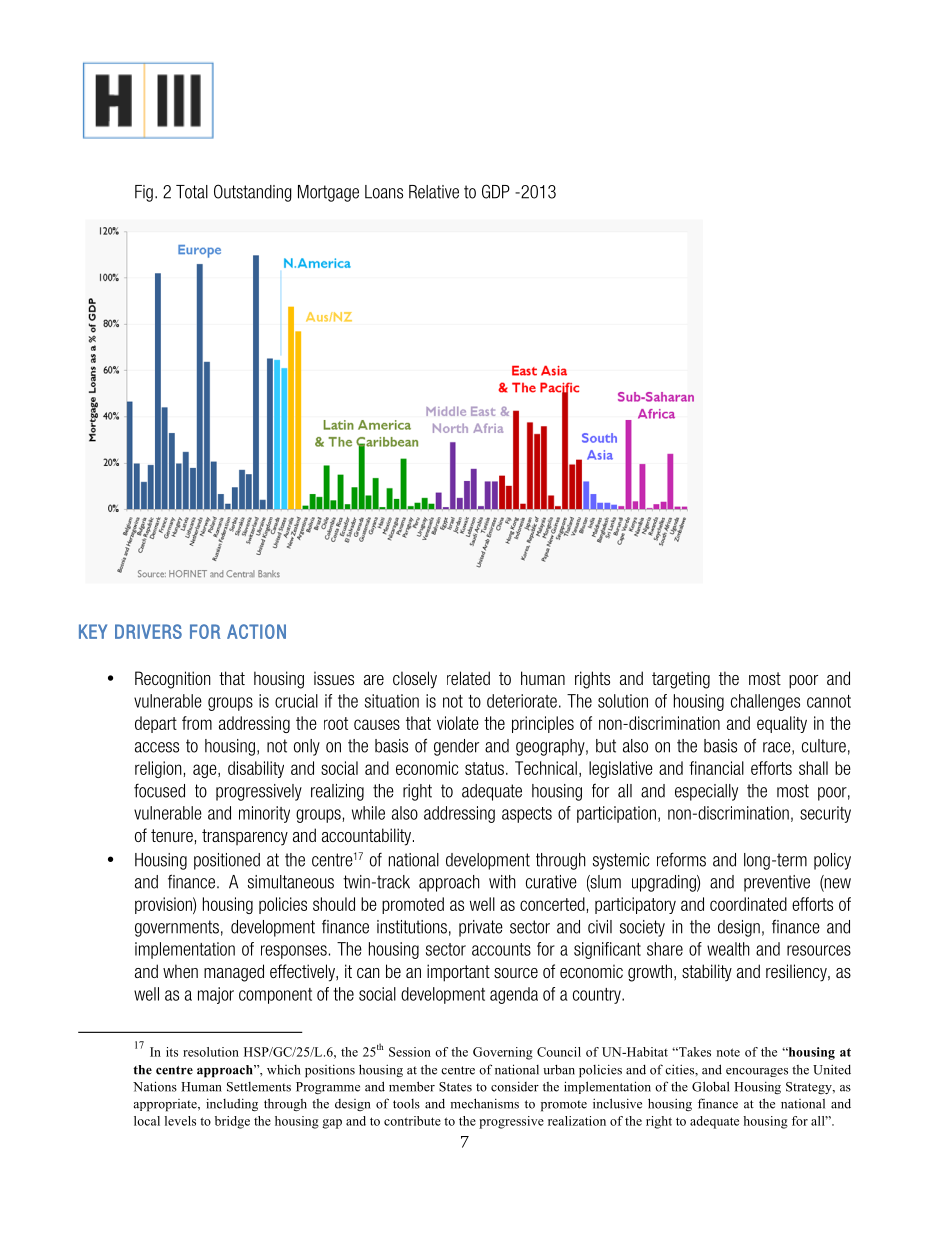 Image resolution: width=952 pixels, height=1233 pixels. What do you see at coordinates (434, 192) in the document?
I see `Relative` at bounding box center [434, 192].
